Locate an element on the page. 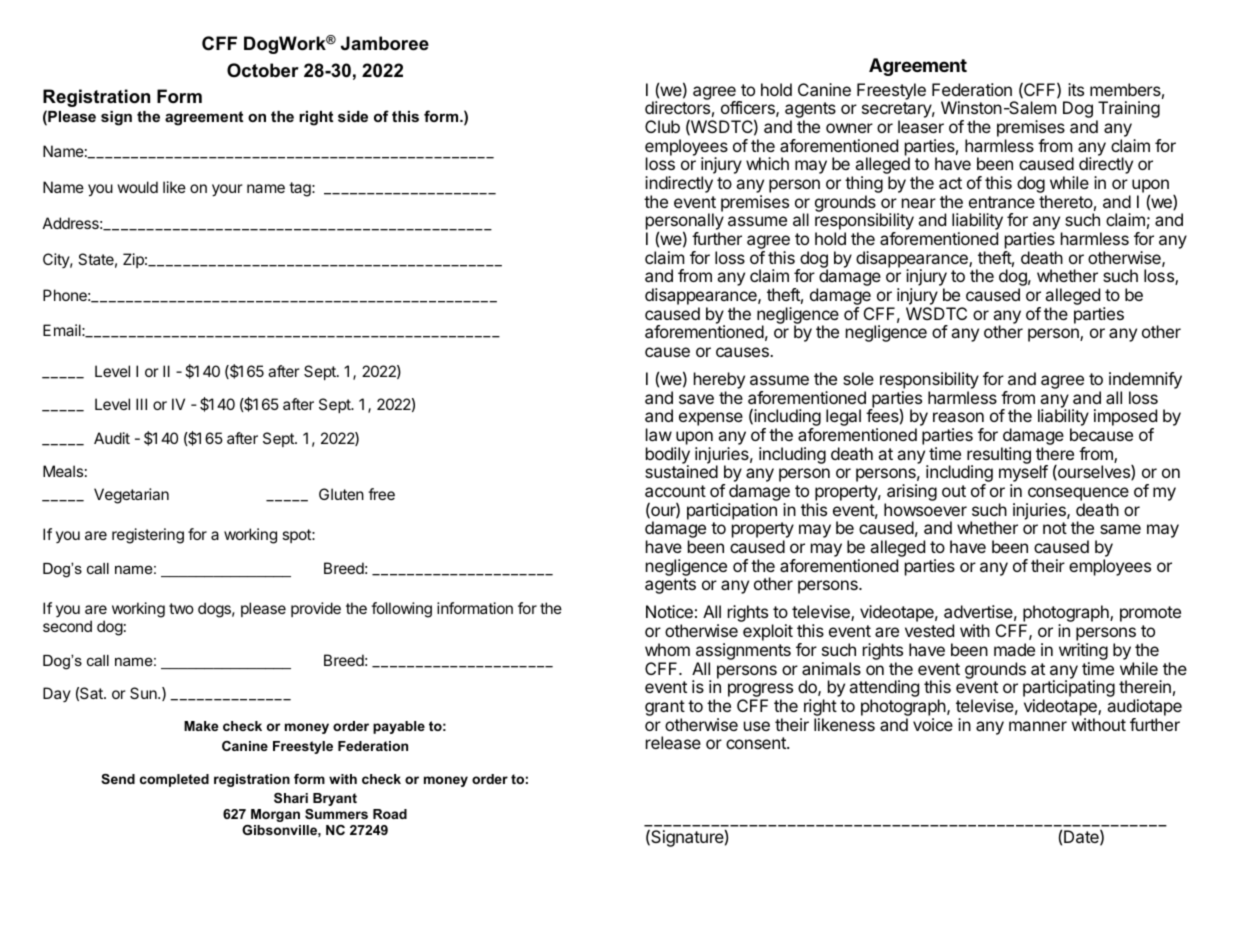 Image resolution: width=1233 pixels, height=952 pixels. registering is located at coordinates (148, 536).
